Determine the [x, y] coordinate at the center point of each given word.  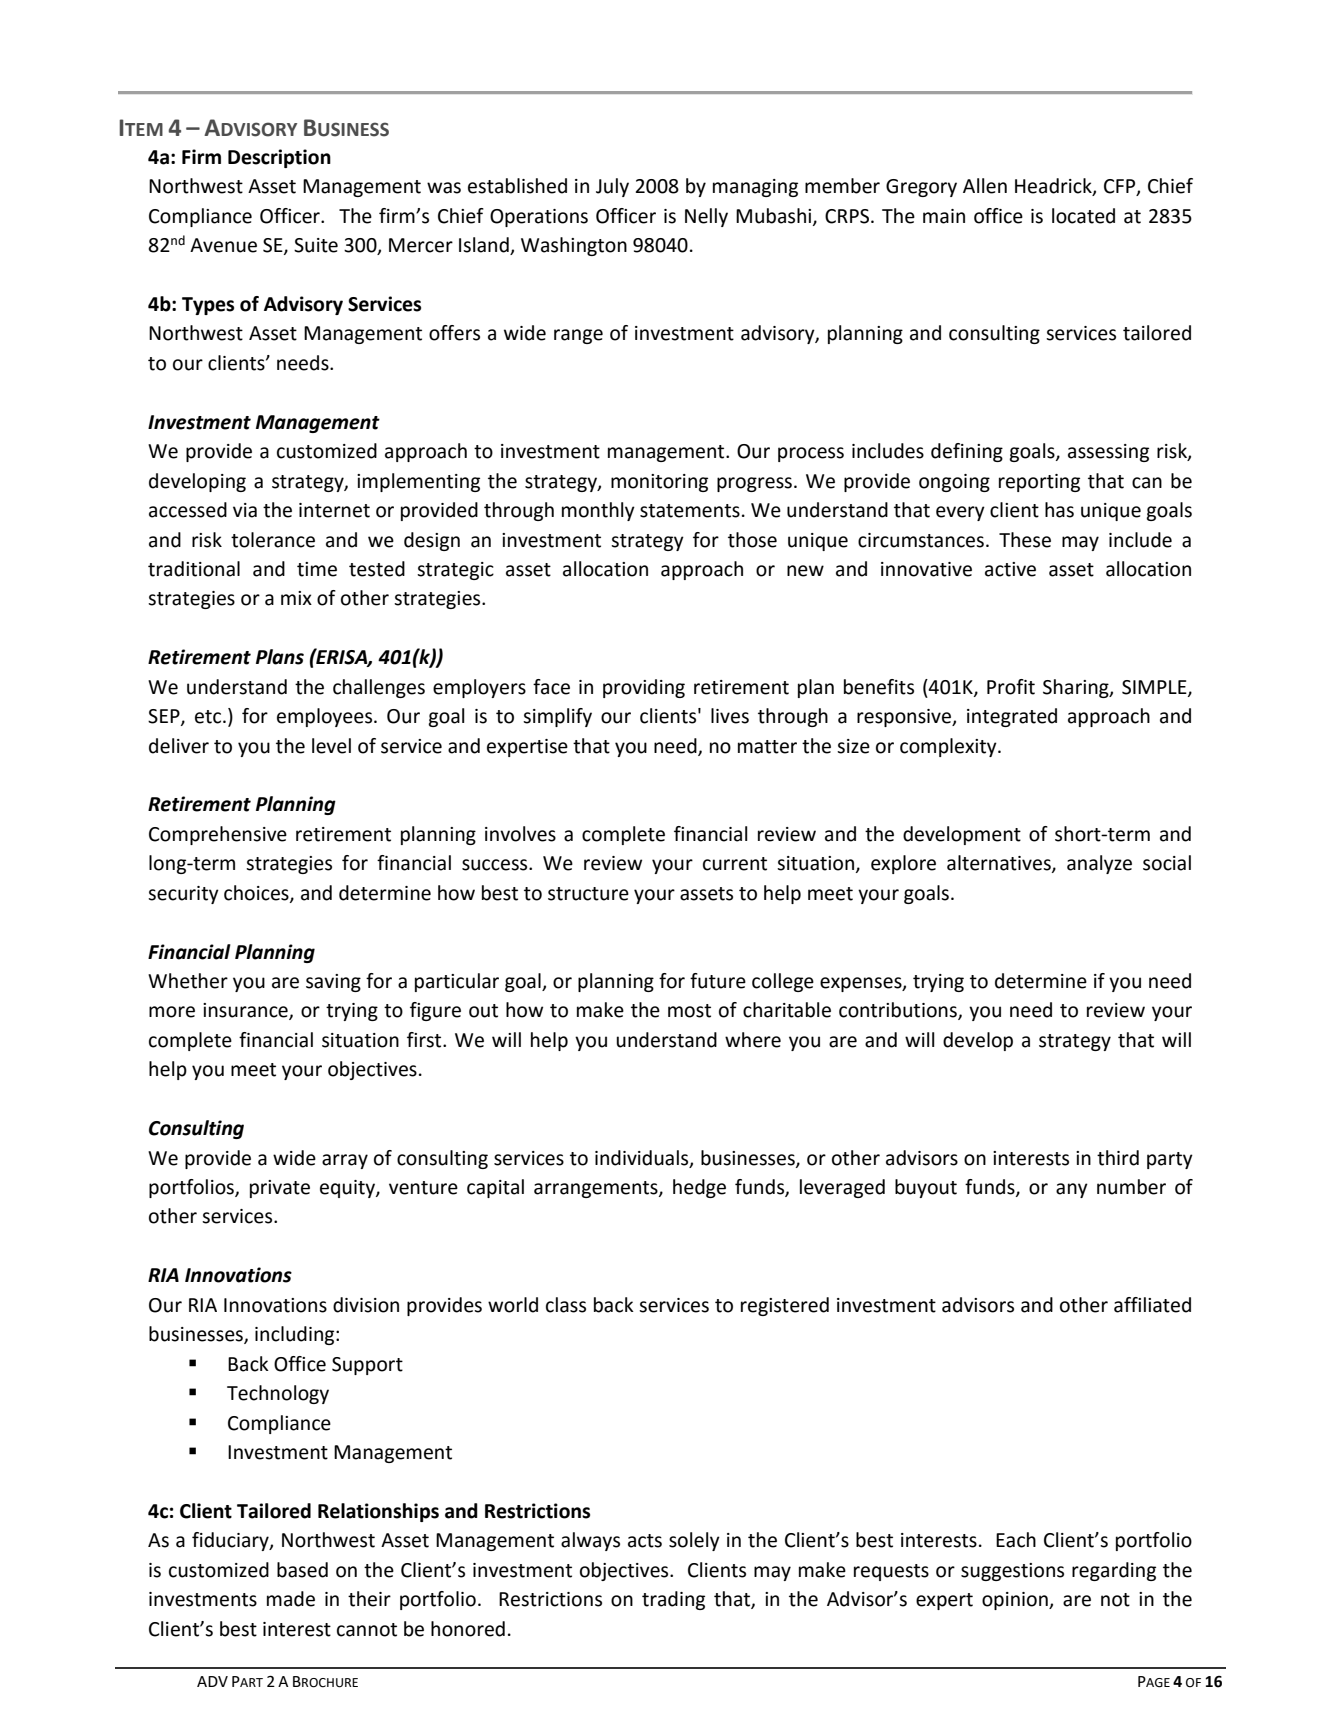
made [291, 1599]
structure [588, 894]
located [1083, 216]
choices [257, 893]
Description [279, 158]
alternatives [1000, 864]
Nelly [706, 217]
